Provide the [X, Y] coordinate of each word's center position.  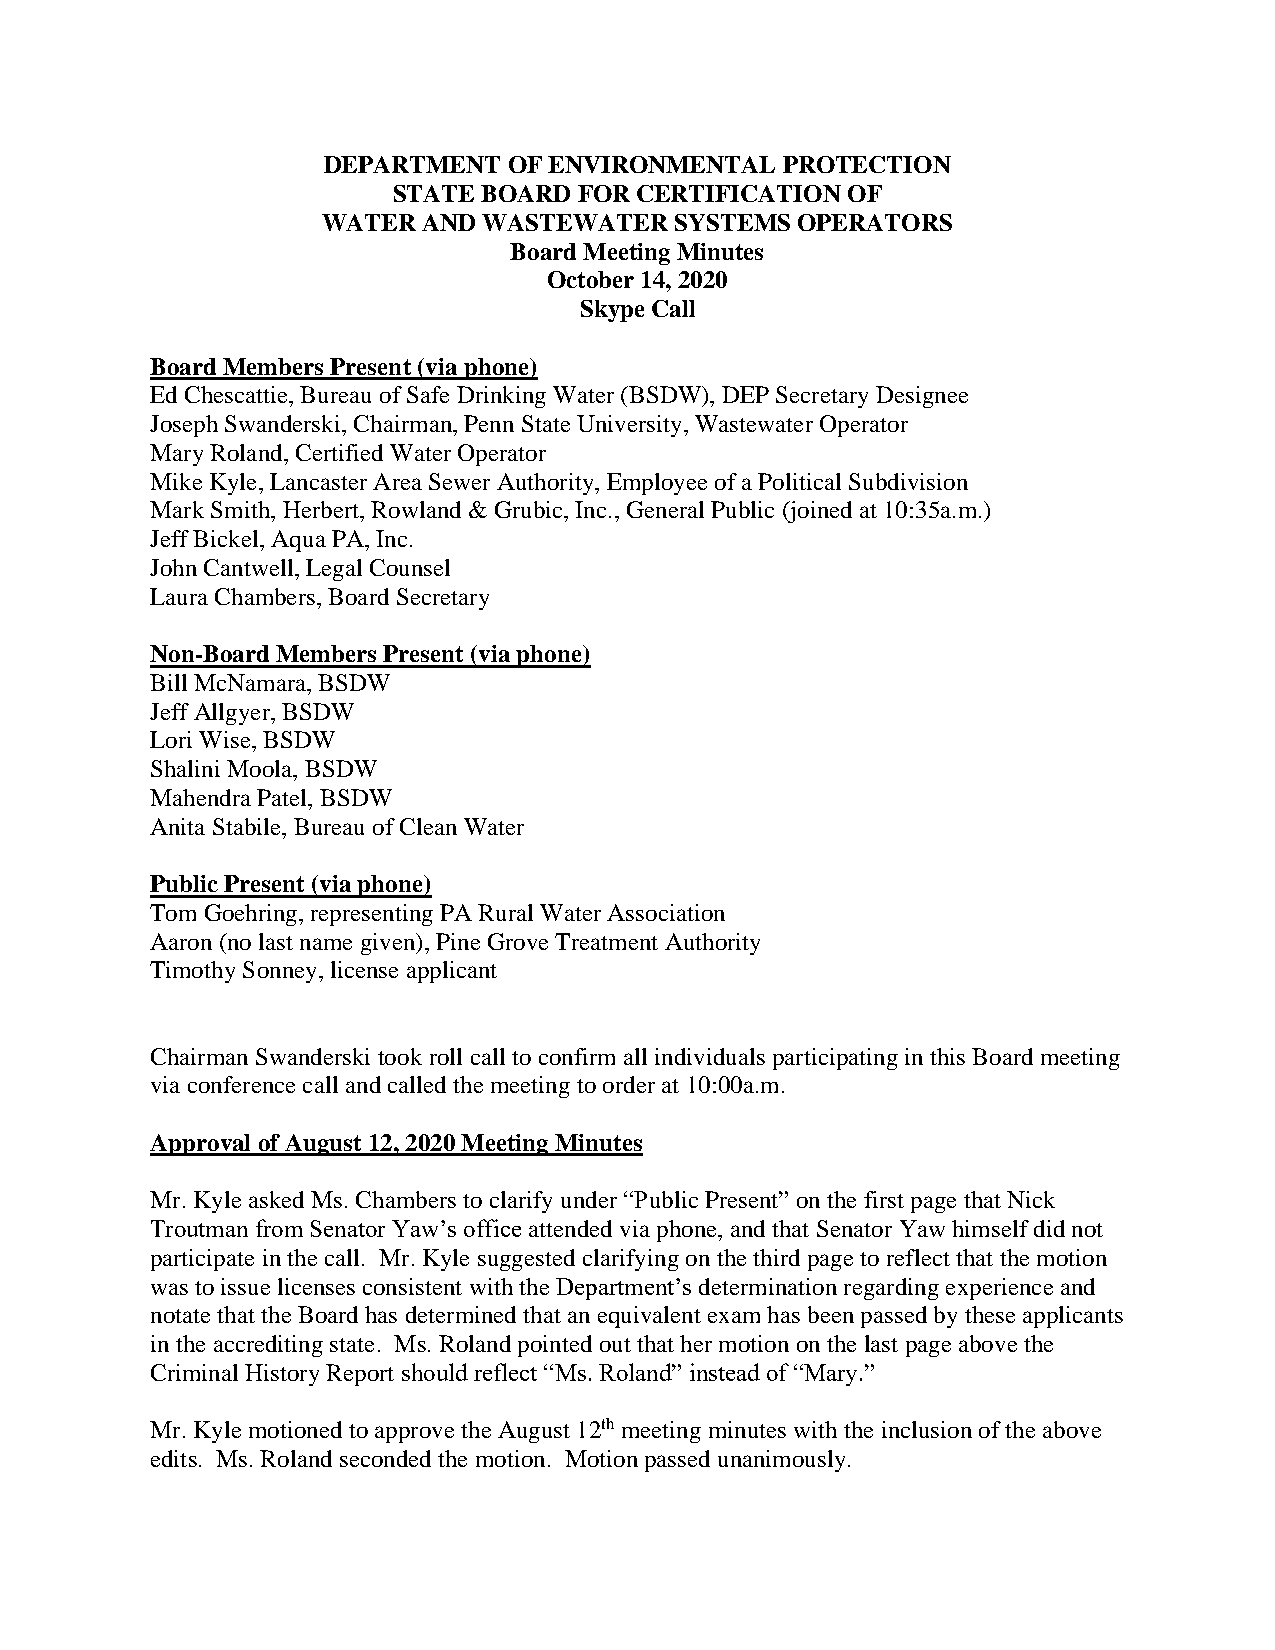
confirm [577, 1056]
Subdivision [908, 481]
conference [241, 1084]
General [665, 509]
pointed [555, 1346]
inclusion [927, 1429]
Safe [428, 394]
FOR [604, 193]
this [947, 1056]
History [282, 1375]
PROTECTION [867, 164]
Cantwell [250, 567]
